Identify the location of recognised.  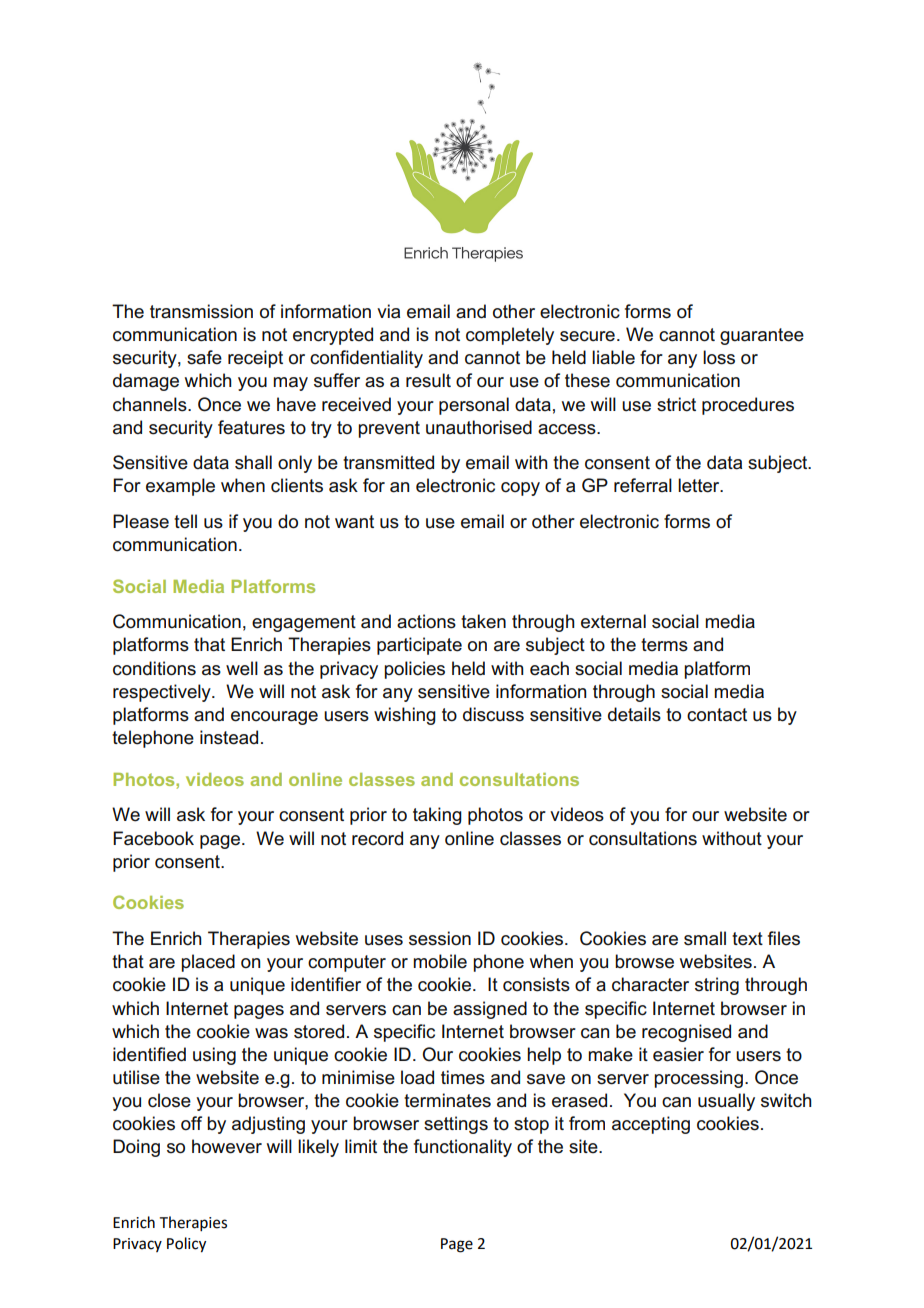
(686, 1033).
